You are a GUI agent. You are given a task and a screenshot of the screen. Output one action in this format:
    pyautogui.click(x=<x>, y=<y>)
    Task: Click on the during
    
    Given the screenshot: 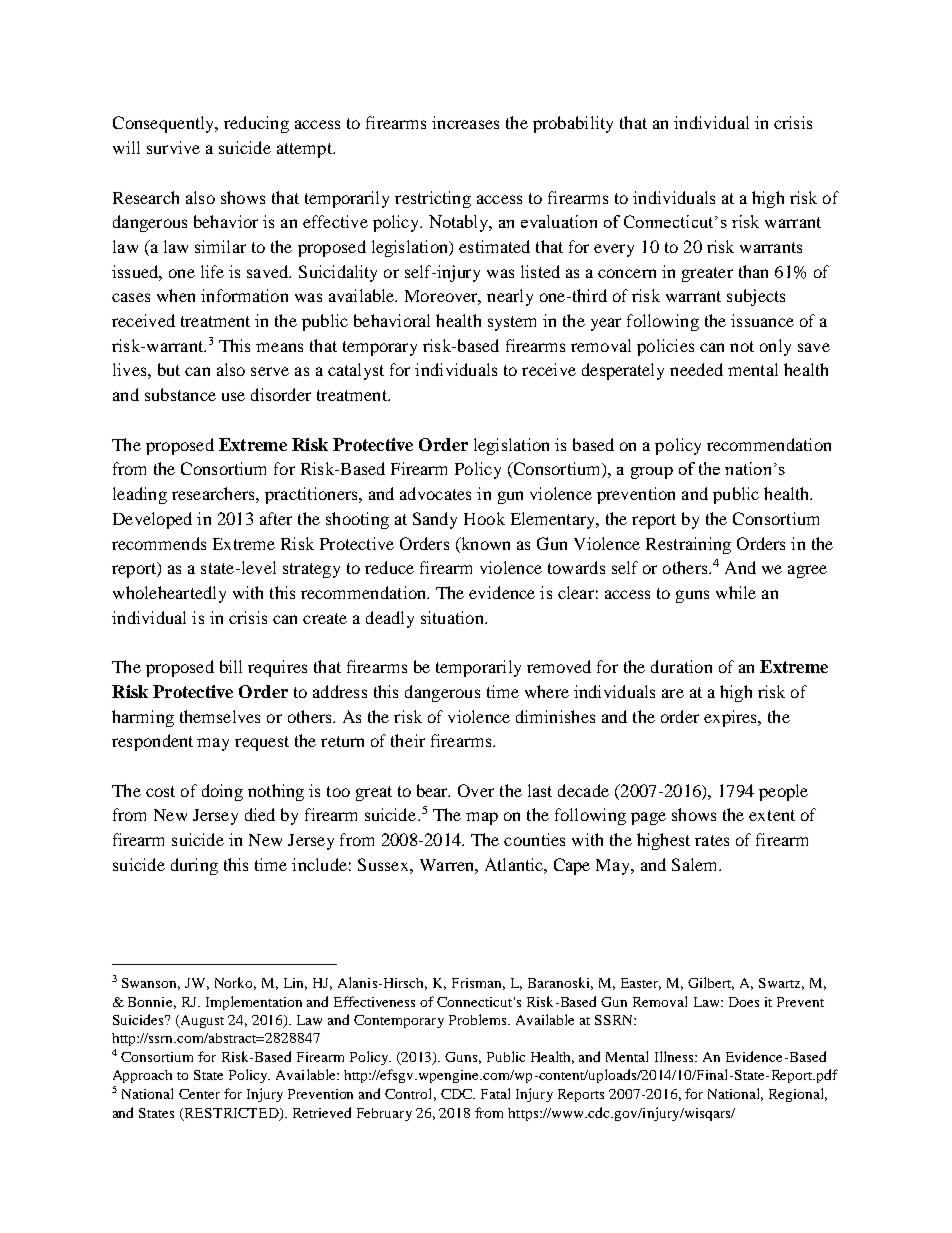 What is the action you would take?
    pyautogui.click(x=194, y=866)
